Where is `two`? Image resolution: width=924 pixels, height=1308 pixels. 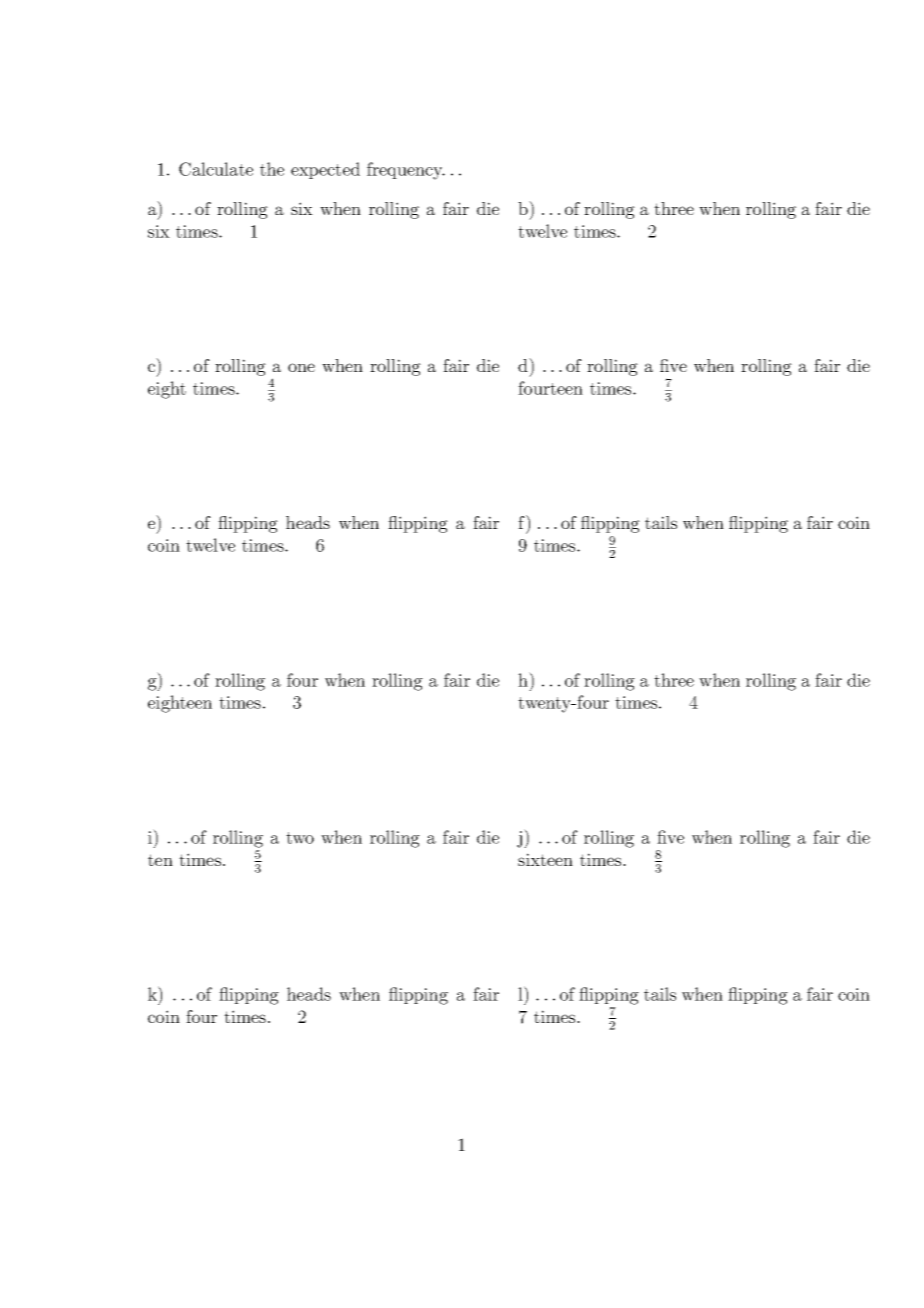 two is located at coordinates (300, 838).
